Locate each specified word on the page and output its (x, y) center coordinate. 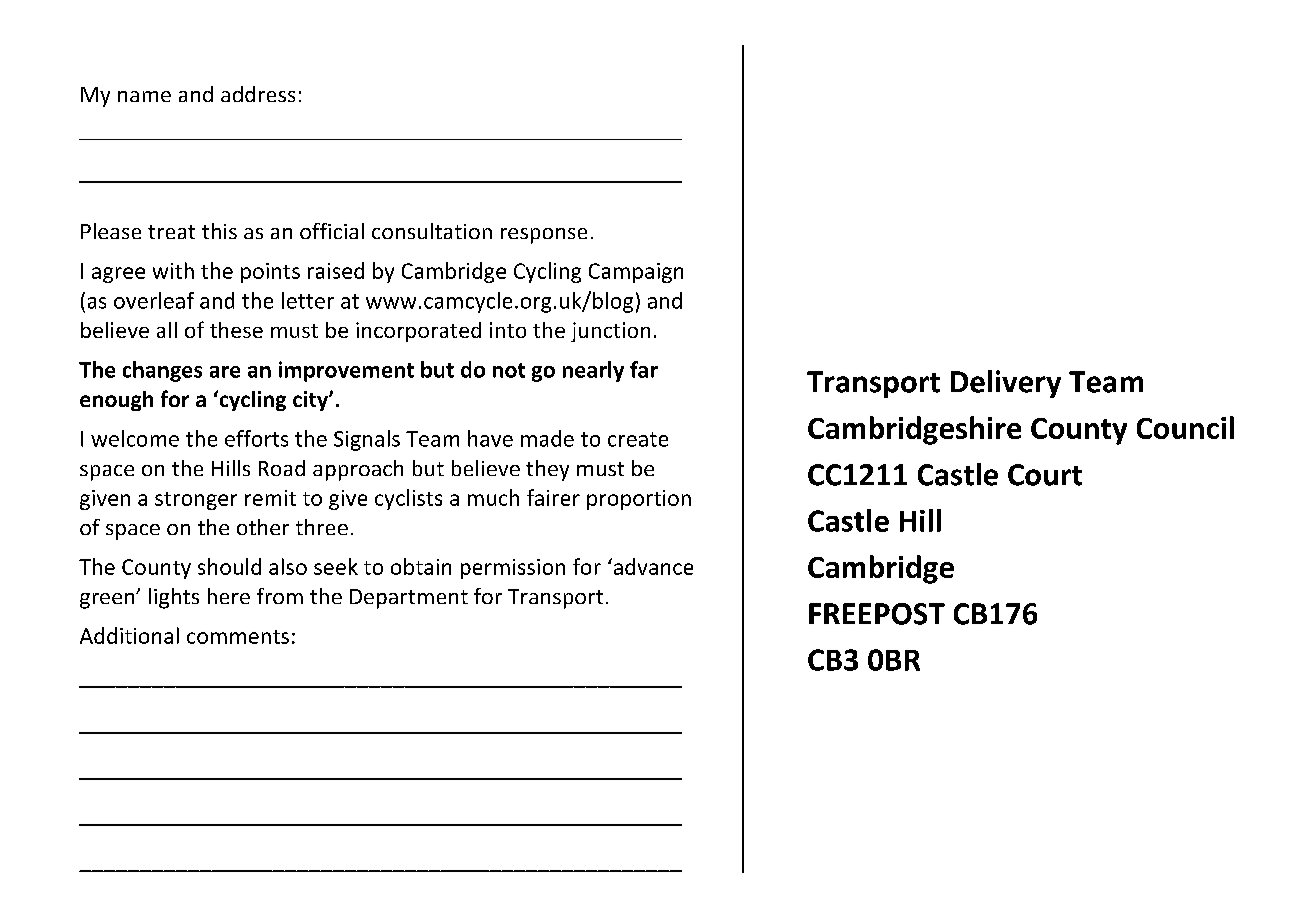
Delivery (1006, 384)
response (544, 236)
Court (1045, 475)
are (225, 372)
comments (238, 637)
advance (652, 566)
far (644, 369)
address (258, 94)
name (144, 96)
